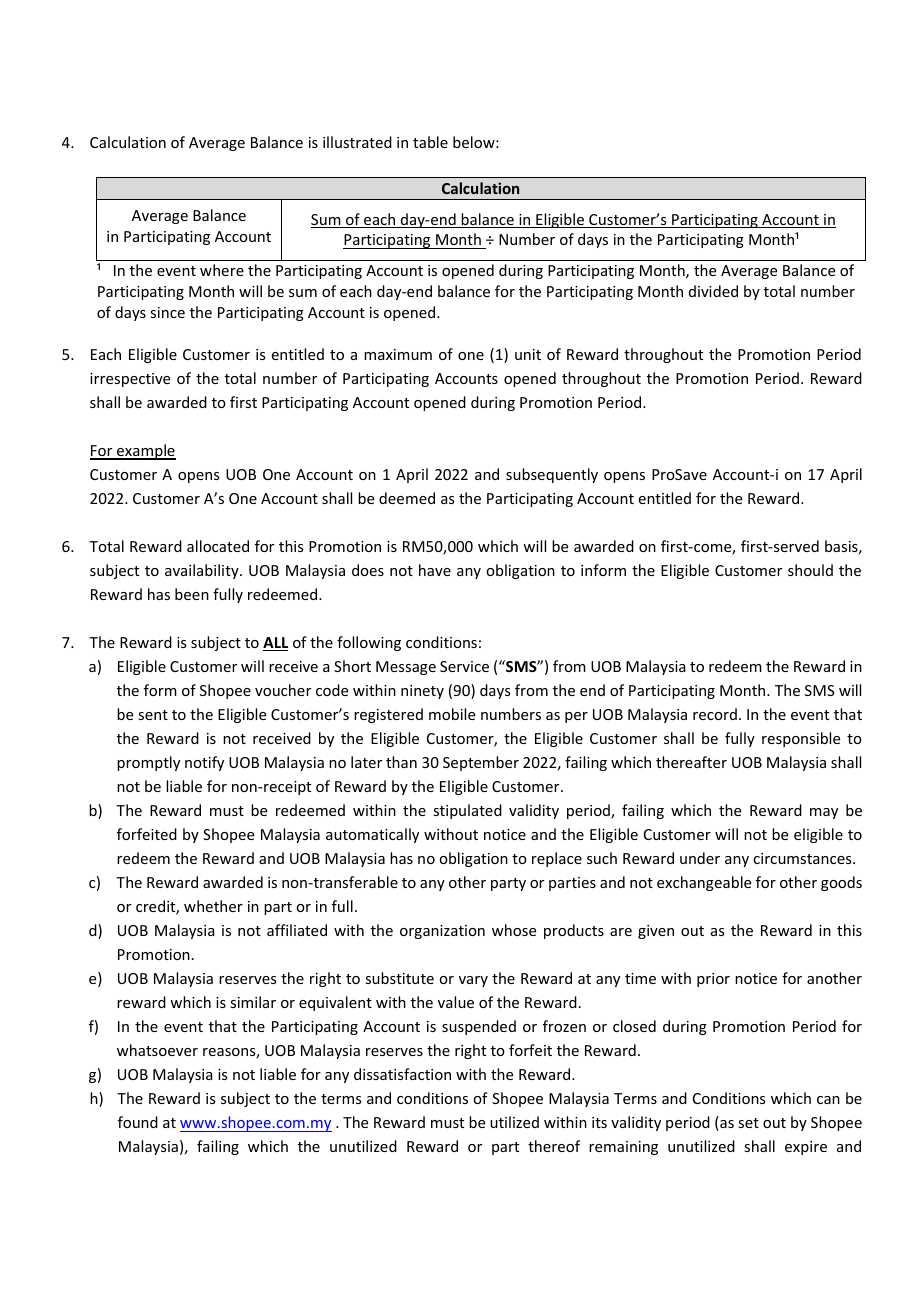  Describe the element at coordinates (748, 1123) in the screenshot. I see `set` at that location.
